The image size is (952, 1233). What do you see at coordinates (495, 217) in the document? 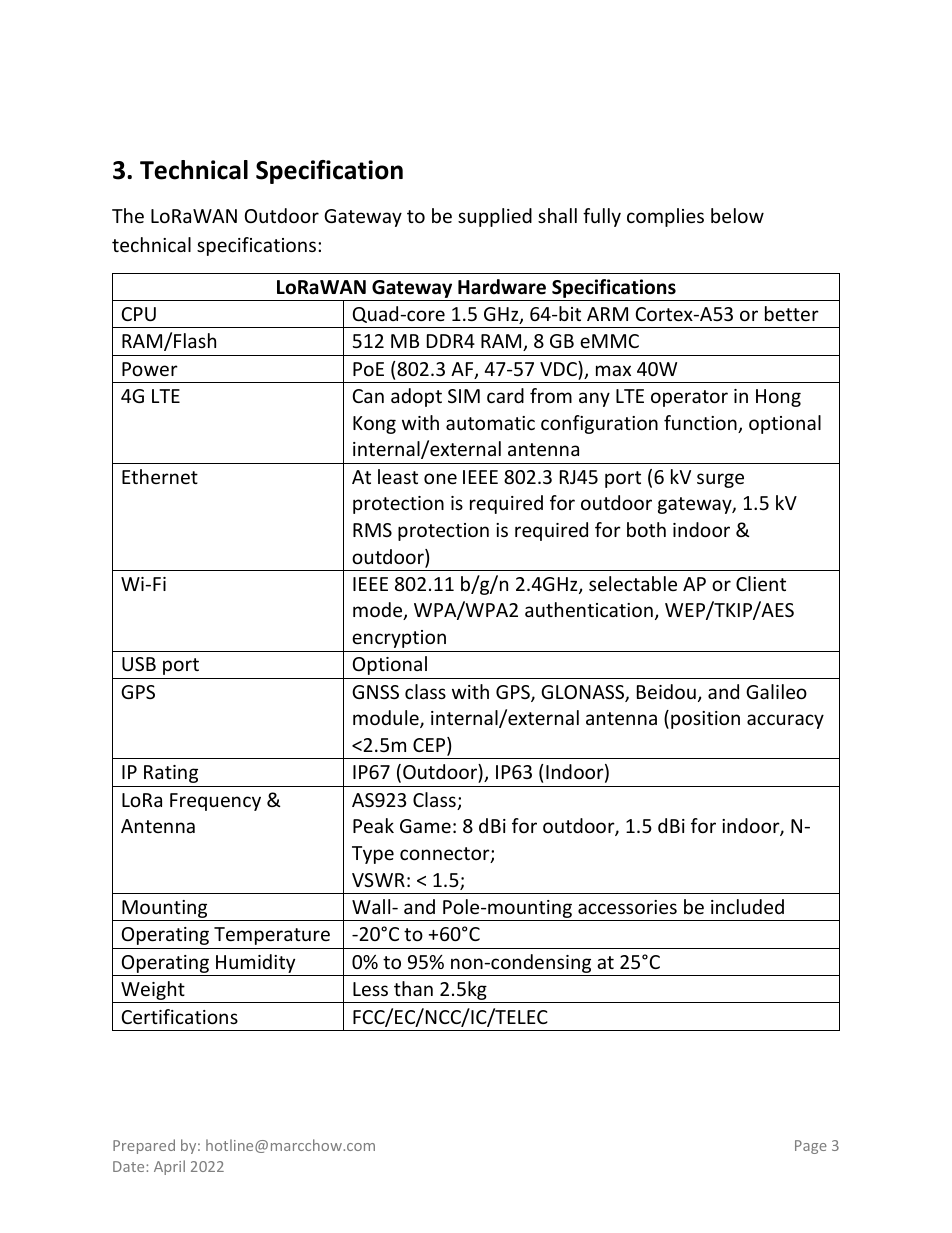
I see `supplied` at bounding box center [495, 217].
